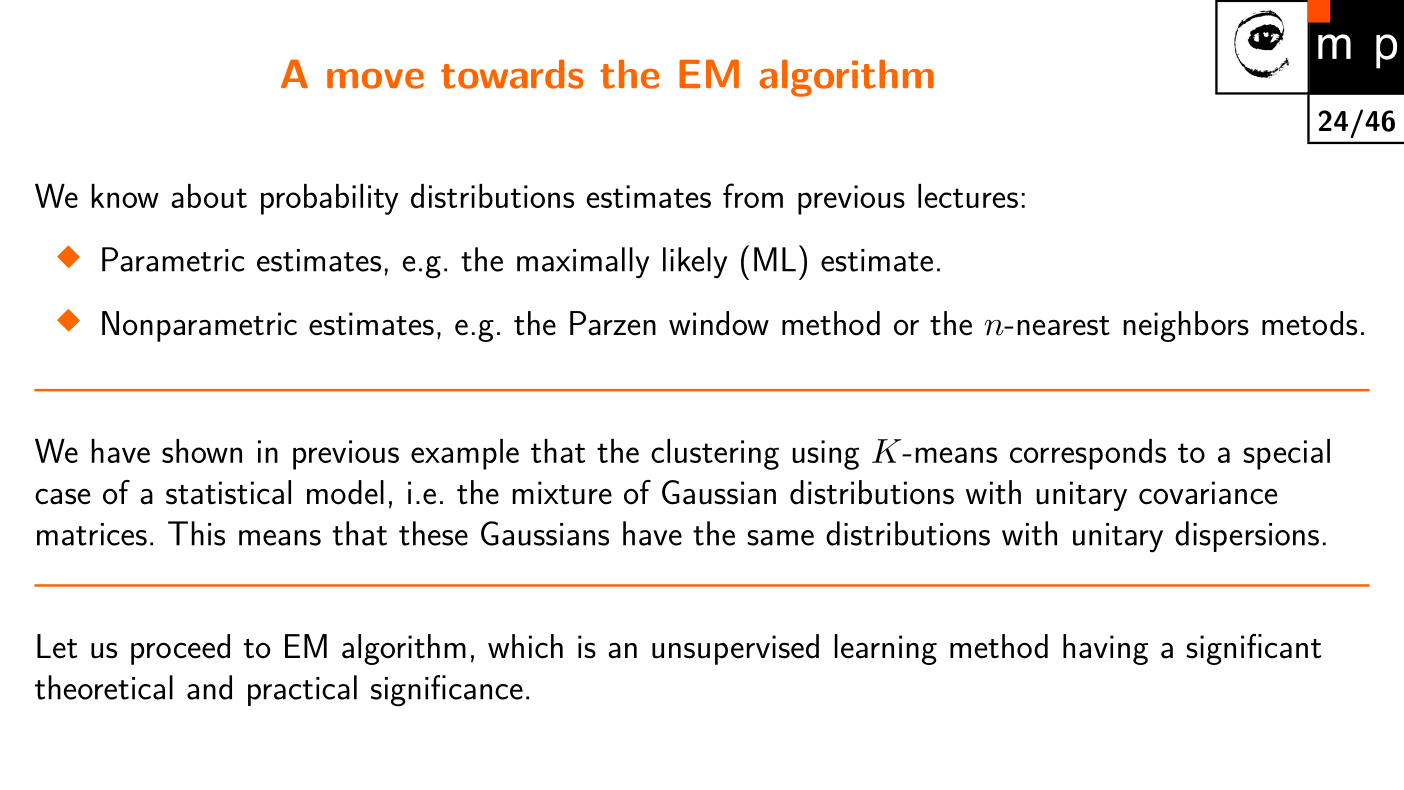 The height and width of the page is (790, 1404). Describe the element at coordinates (375, 78) in the page. I see `move` at that location.
